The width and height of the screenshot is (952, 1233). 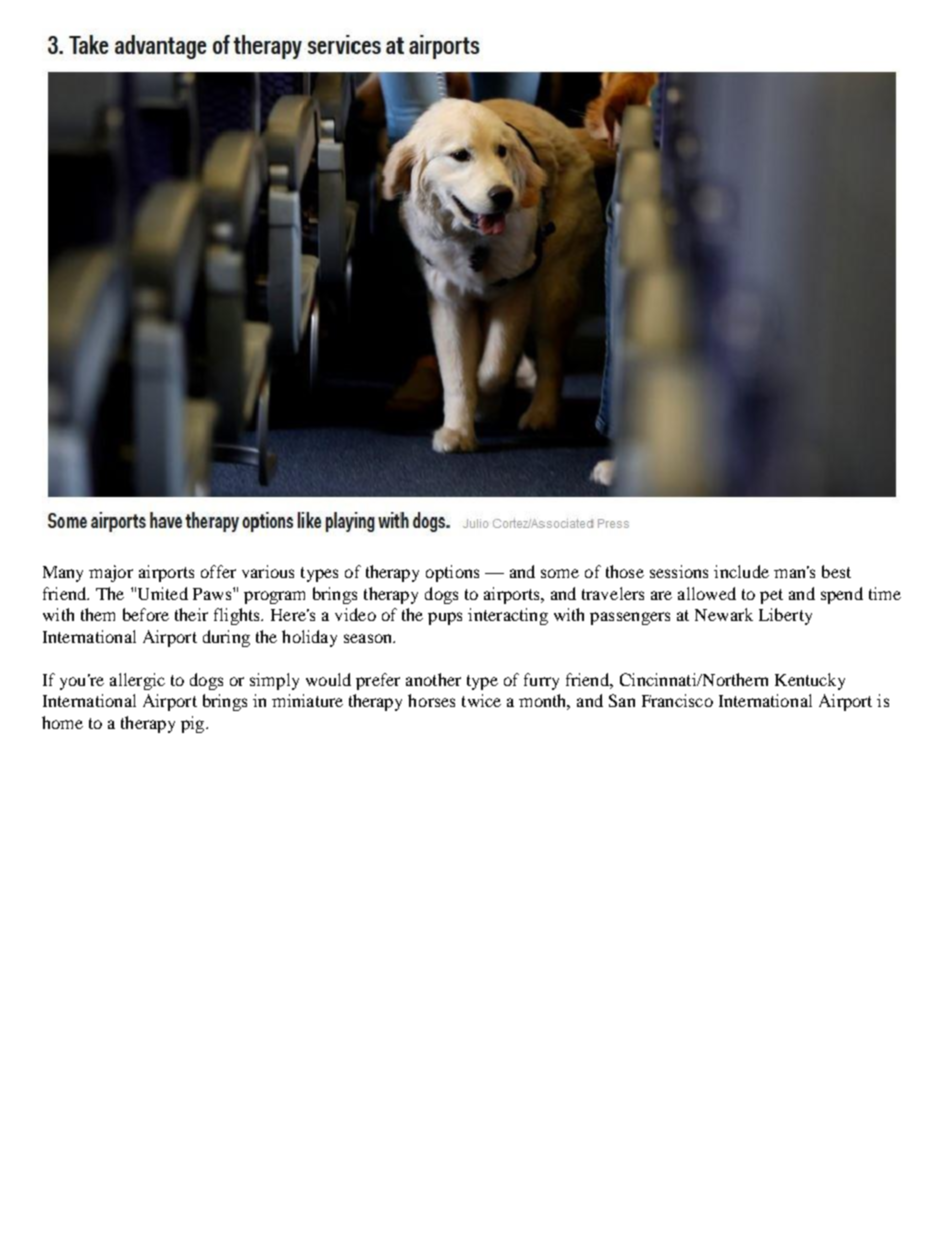 What do you see at coordinates (146, 614) in the screenshot?
I see `before` at bounding box center [146, 614].
